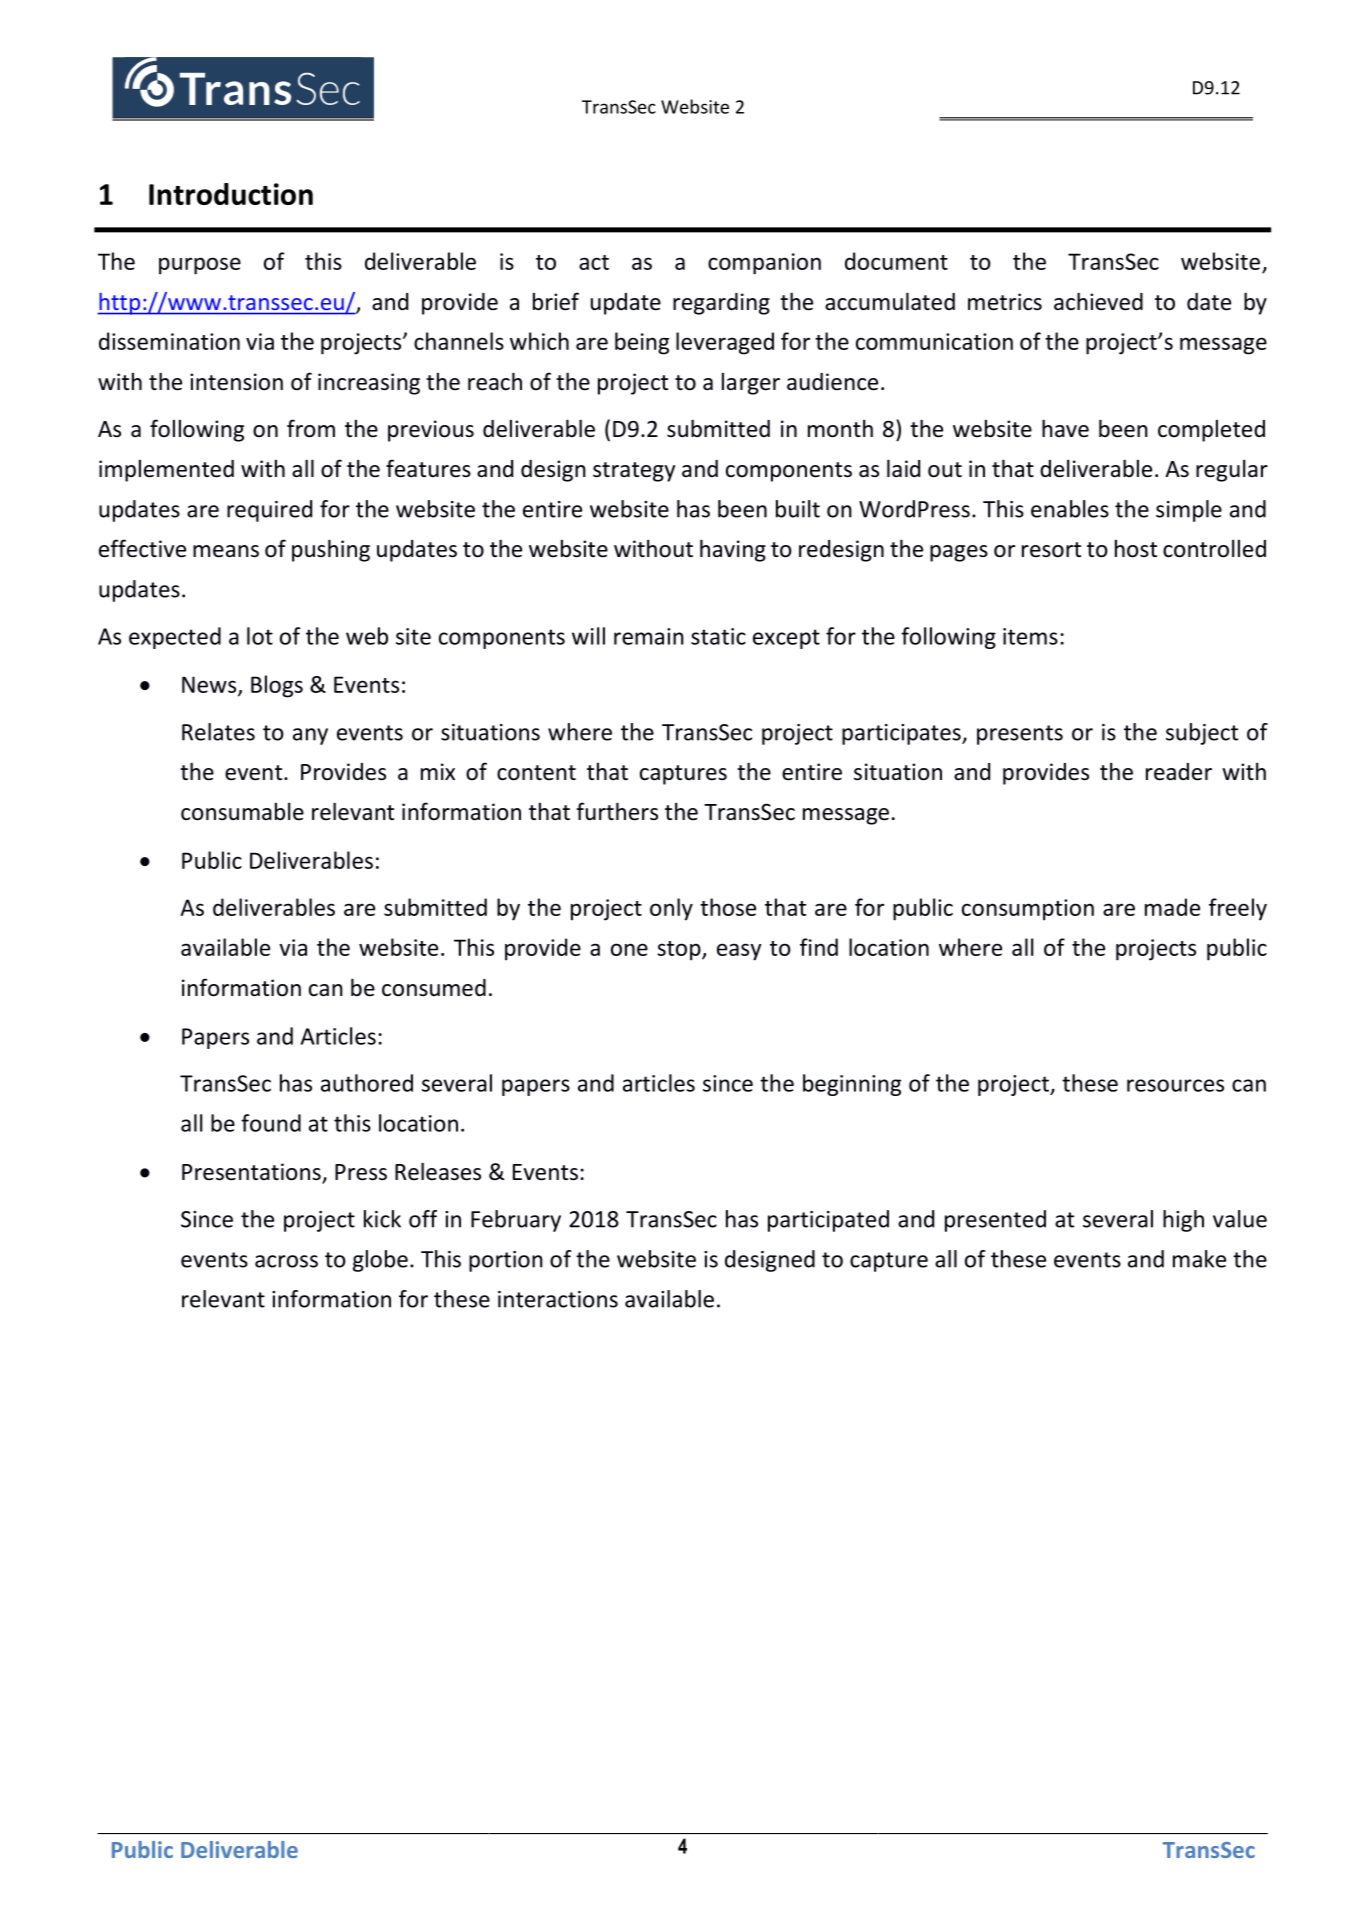 This page has width=1365, height=1931. What do you see at coordinates (1179, 772) in the page?
I see `reader` at bounding box center [1179, 772].
